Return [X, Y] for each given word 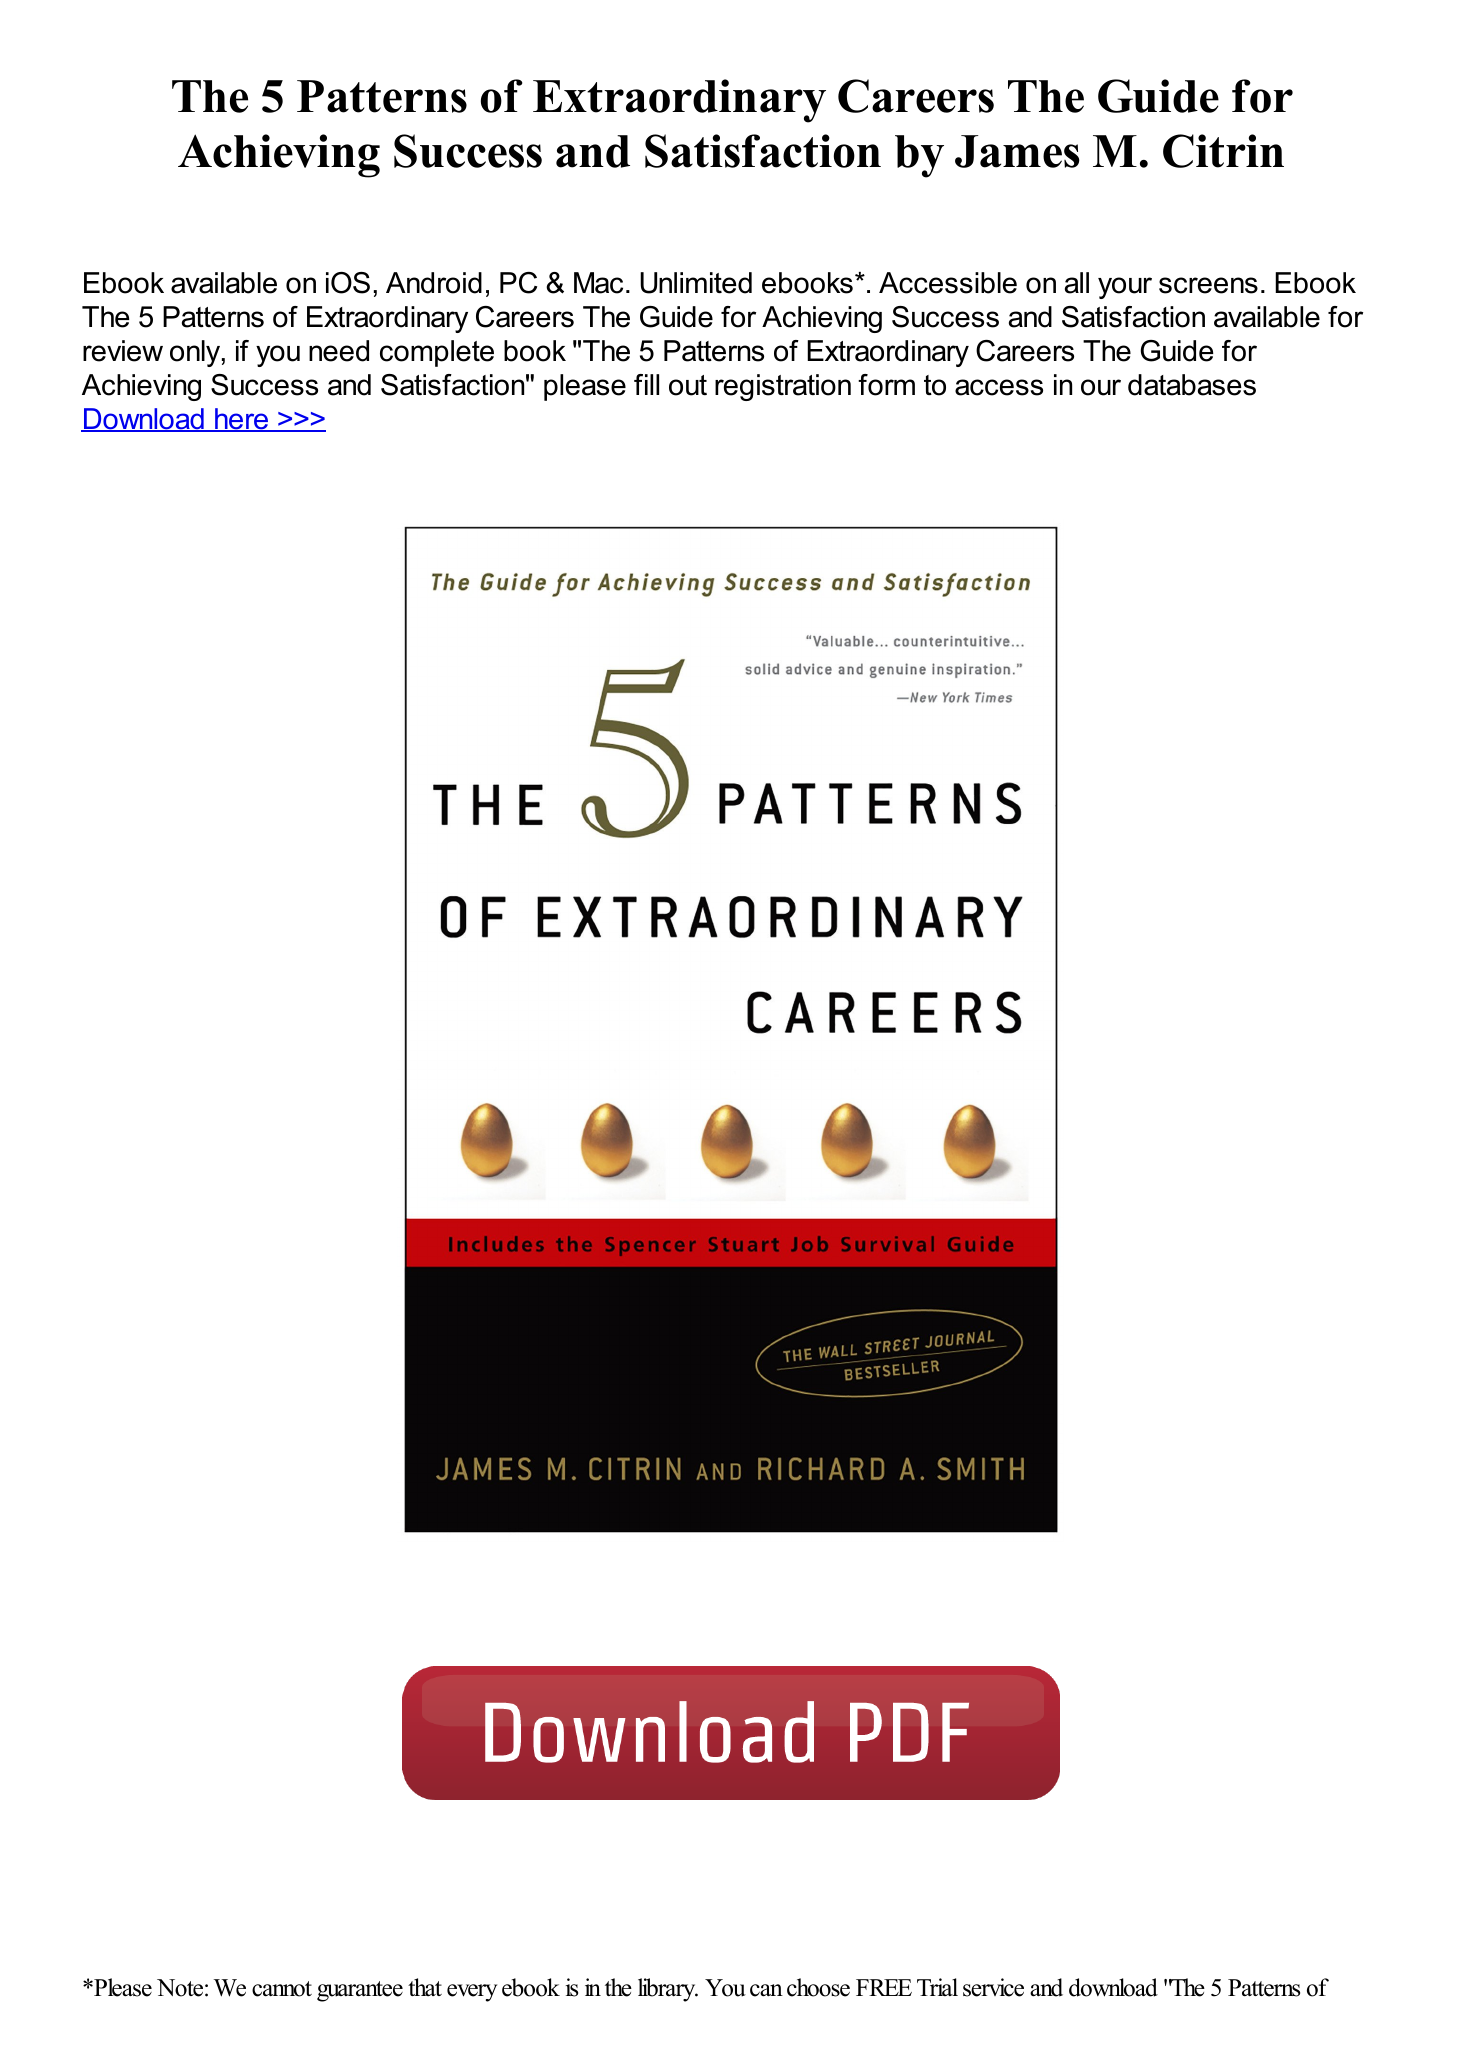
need [339, 351]
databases [1192, 385]
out [688, 385]
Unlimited [696, 283]
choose [818, 1987]
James [1017, 151]
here [242, 420]
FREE [884, 1987]
